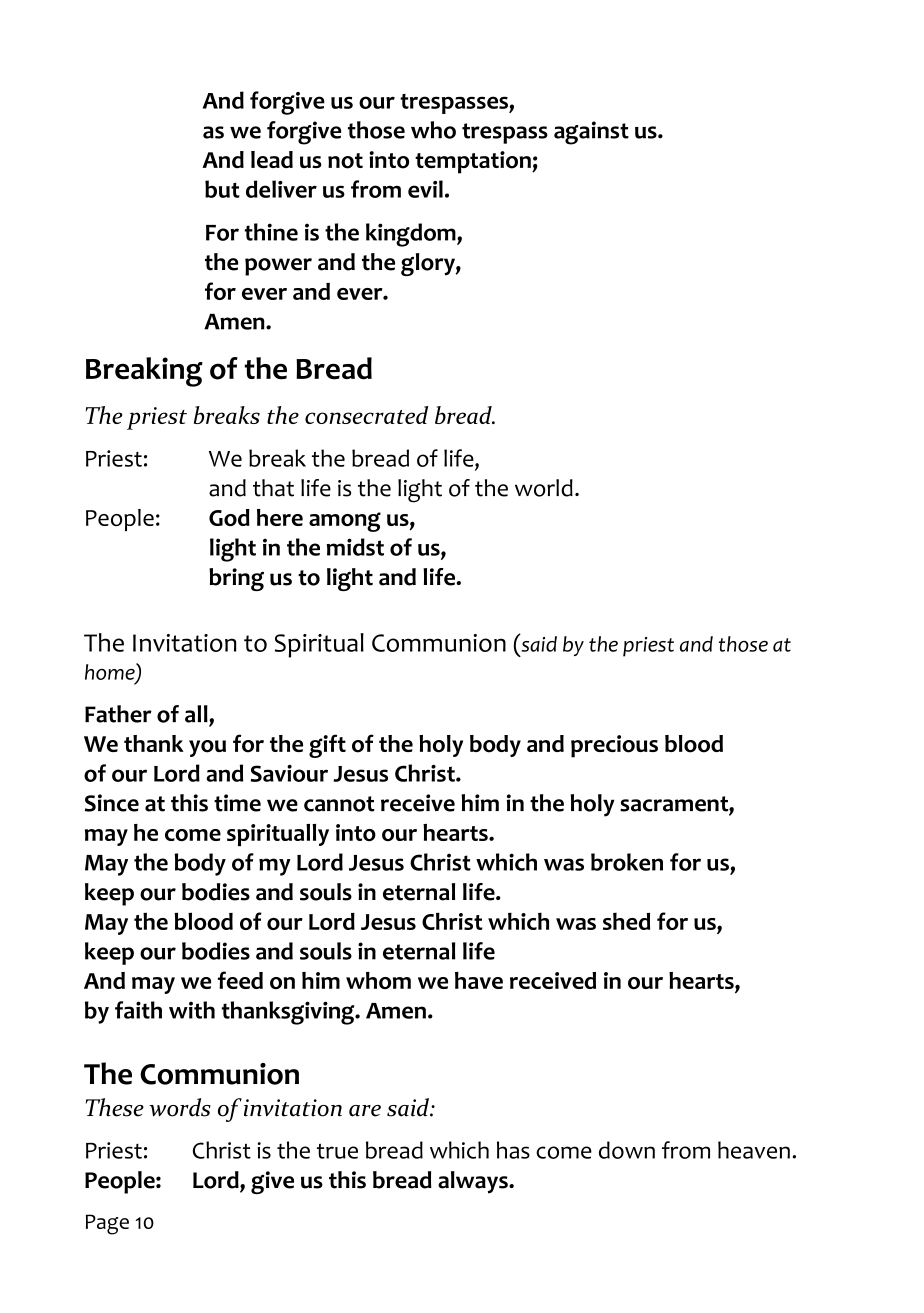  I want to click on against, so click(591, 133).
